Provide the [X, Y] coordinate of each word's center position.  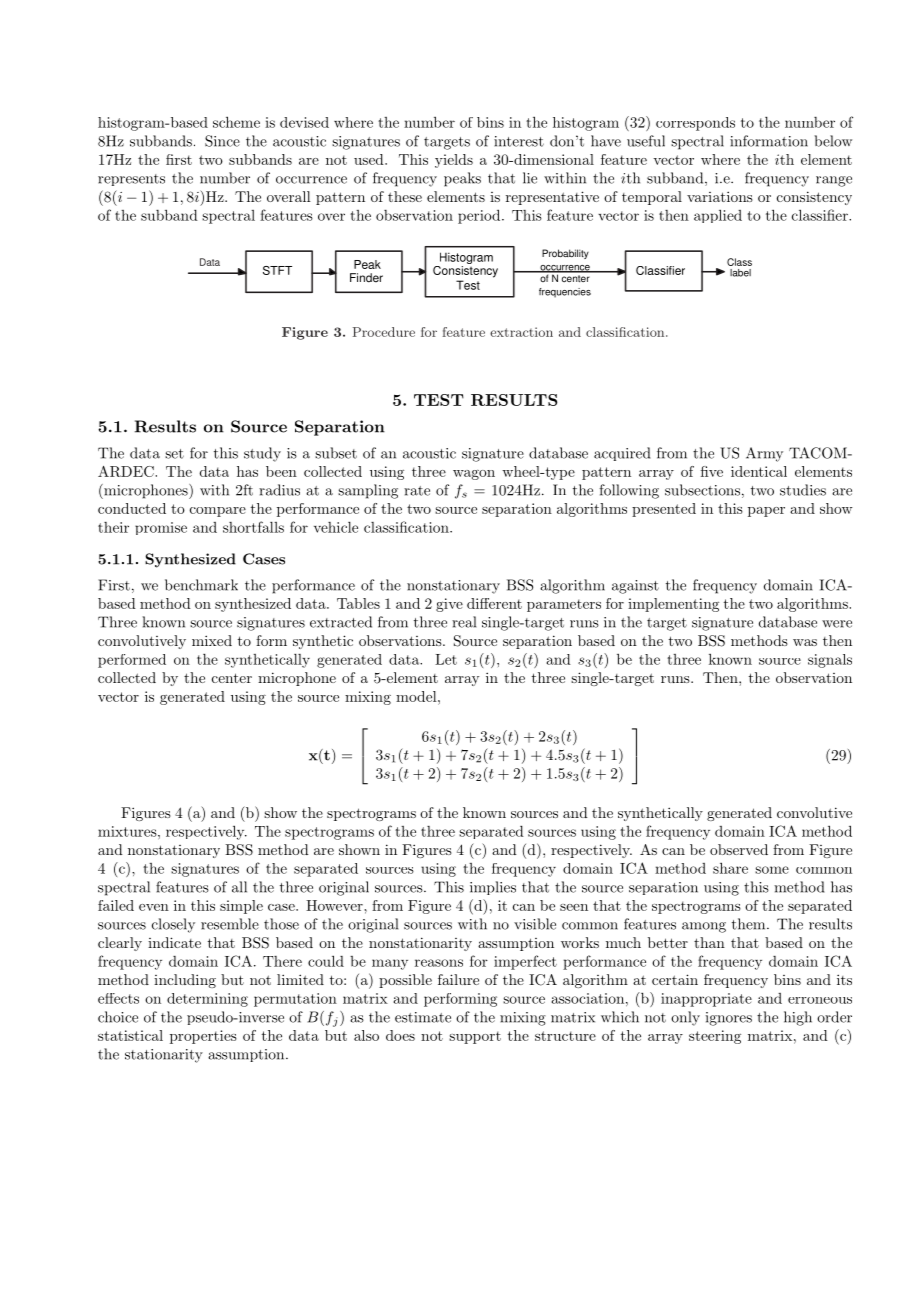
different [494, 603]
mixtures [128, 831]
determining [207, 1000]
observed [739, 849]
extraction [521, 332]
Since [222, 141]
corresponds [695, 124]
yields [454, 161]
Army [764, 454]
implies [493, 888]
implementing [673, 605]
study [262, 454]
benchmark [201, 585]
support [475, 1037]
